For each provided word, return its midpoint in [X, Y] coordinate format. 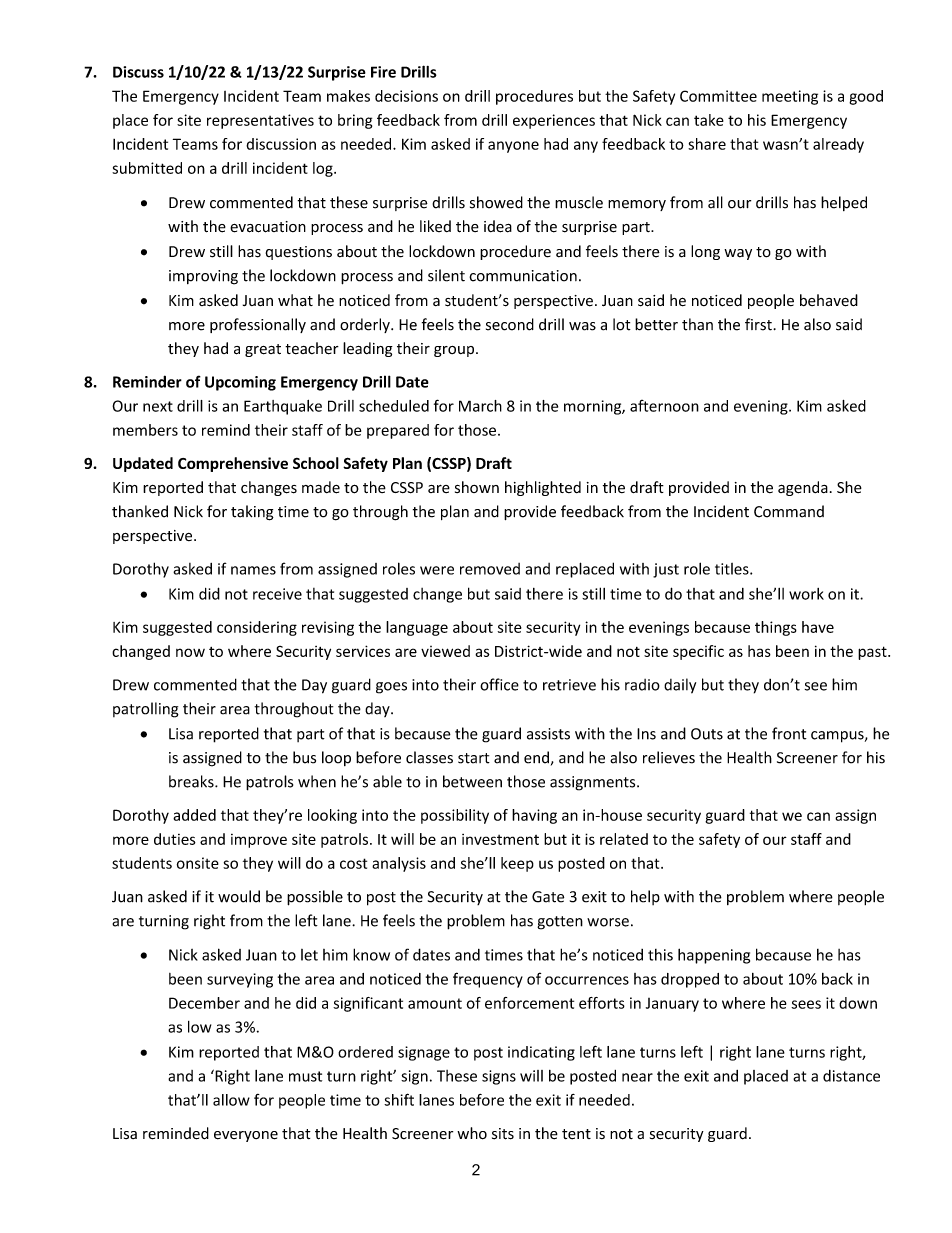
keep [517, 864]
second [510, 324]
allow [231, 1100]
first [759, 324]
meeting [790, 97]
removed [490, 569]
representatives [260, 121]
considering [257, 628]
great [263, 350]
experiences [554, 121]
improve [259, 841]
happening [714, 956]
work [806, 594]
